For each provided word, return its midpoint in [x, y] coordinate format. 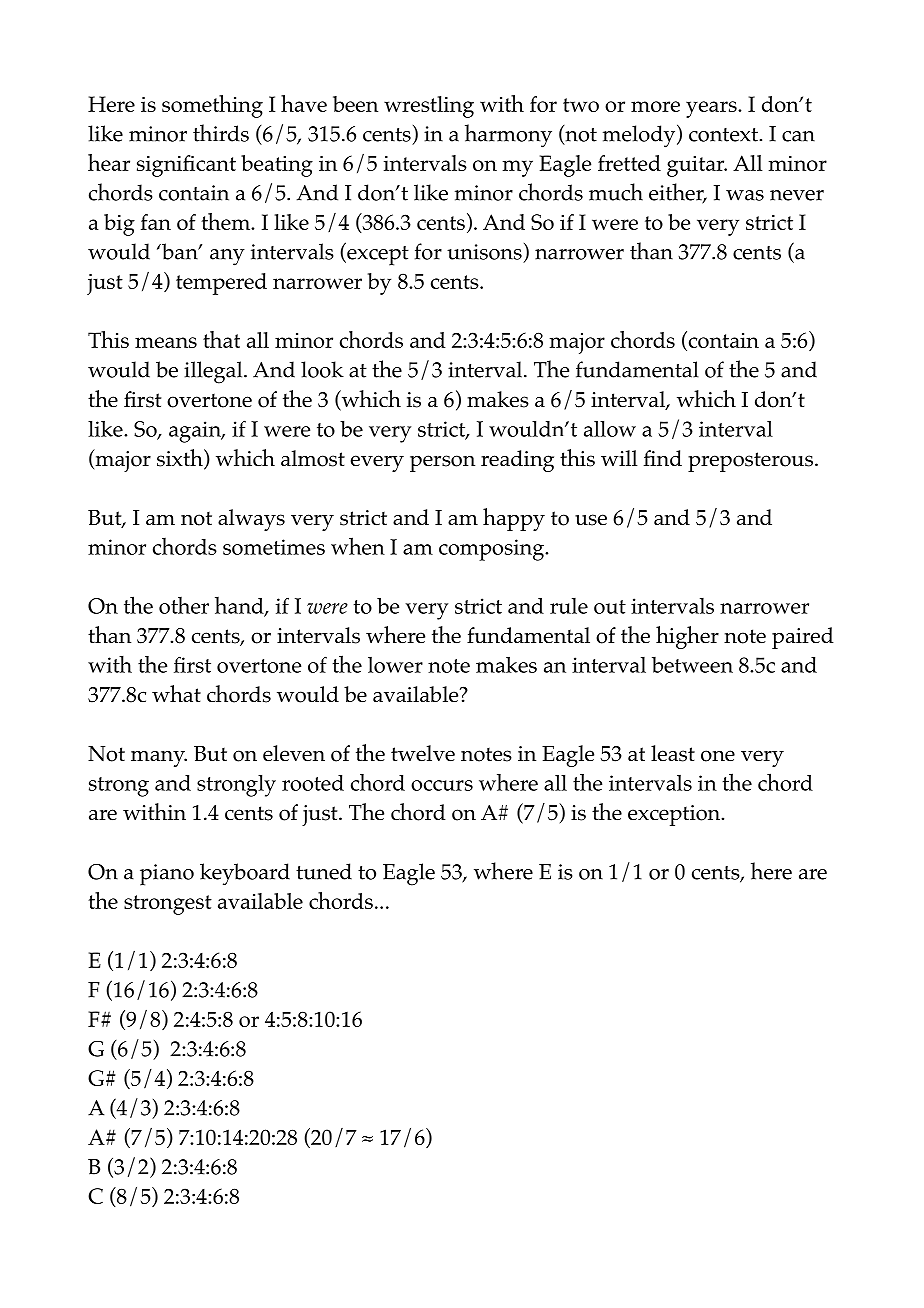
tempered [221, 284]
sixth [181, 459]
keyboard [245, 874]
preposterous [750, 462]
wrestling [429, 107]
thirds [221, 133]
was [745, 195]
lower [395, 665]
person [442, 463]
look [322, 369]
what [176, 693]
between [692, 665]
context [723, 135]
